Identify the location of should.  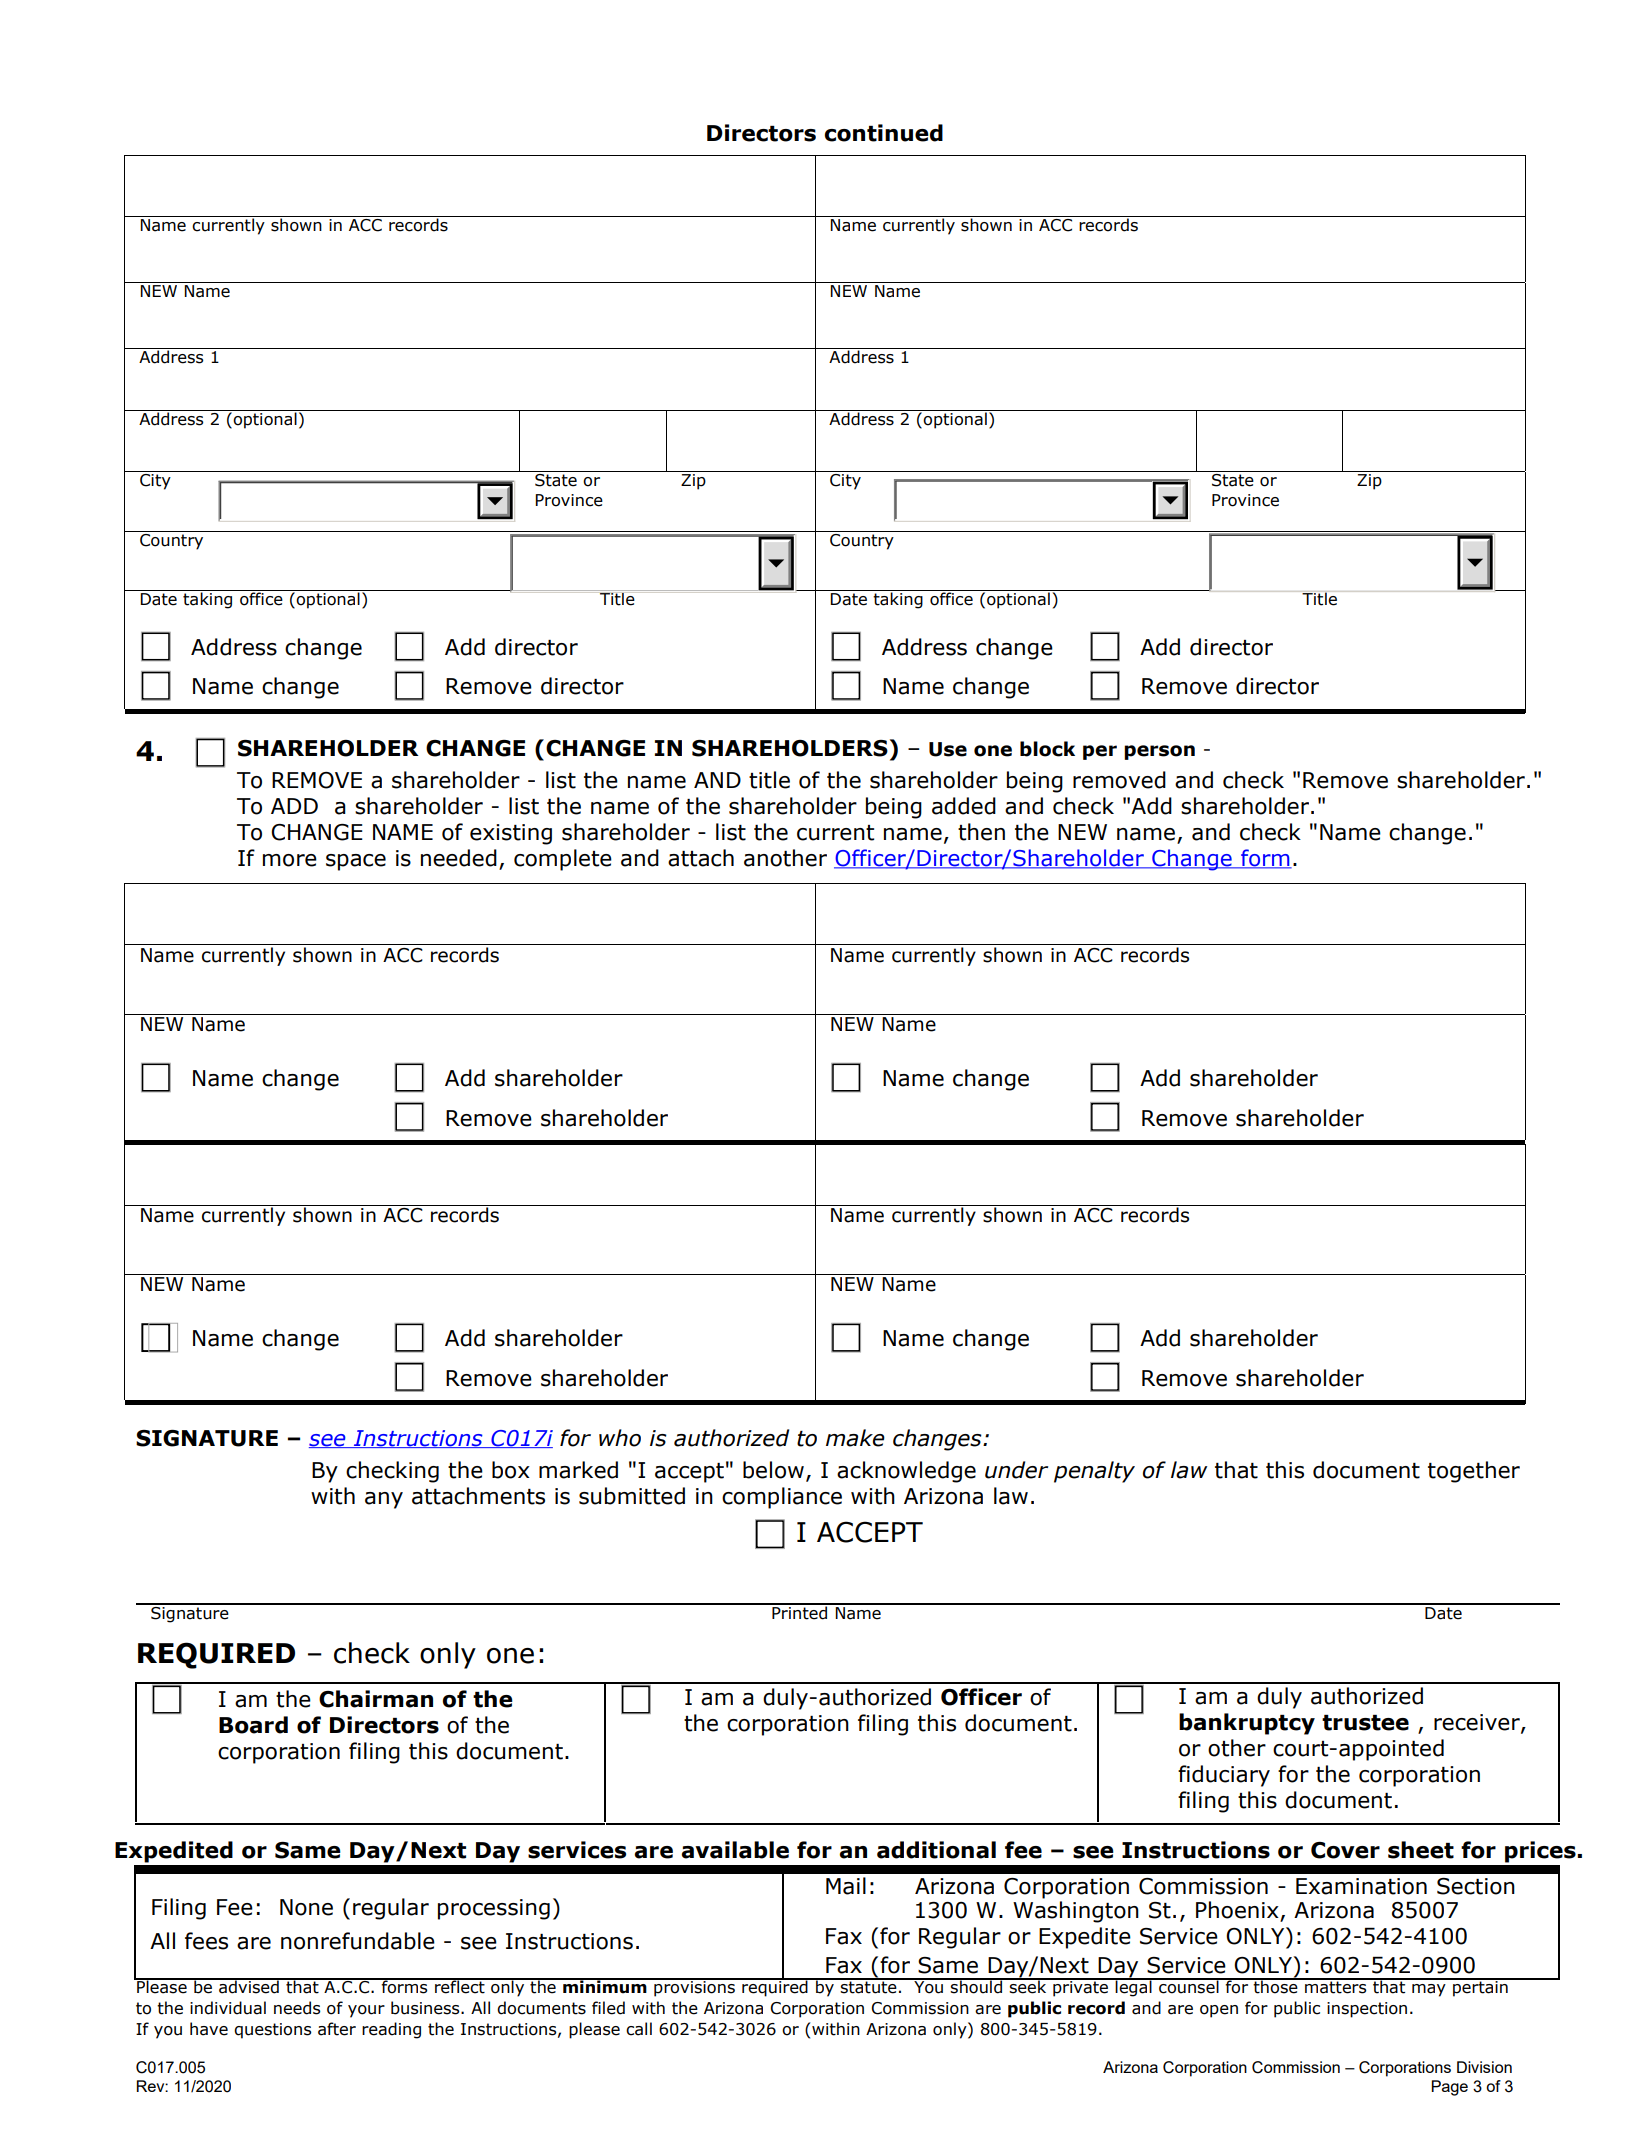
(976, 1986).
